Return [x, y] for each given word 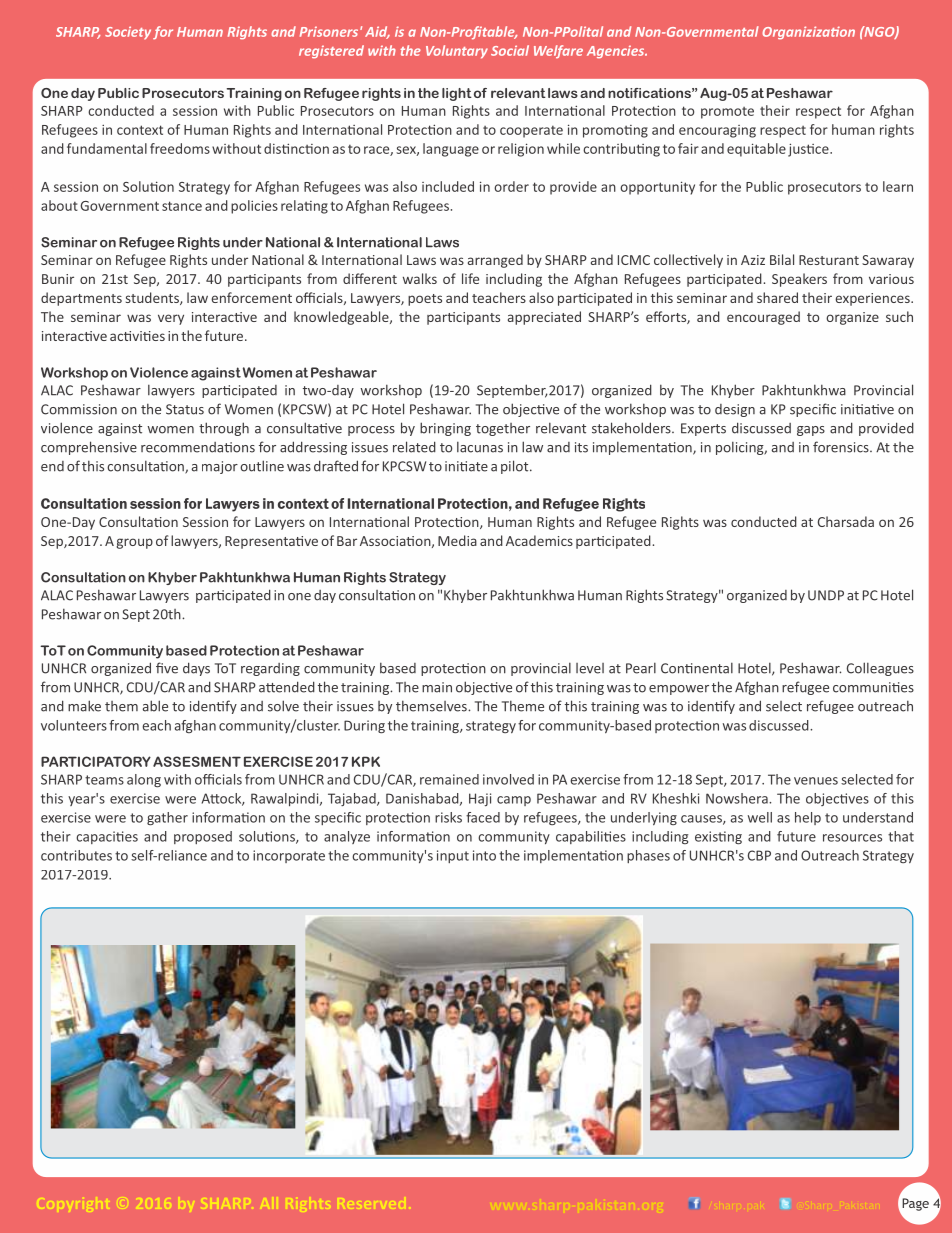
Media [457, 540]
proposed [203, 837]
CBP [759, 855]
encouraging [717, 131]
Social [510, 50]
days [196, 669]
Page [915, 1204]
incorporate [289, 856]
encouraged [763, 318]
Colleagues [880, 669]
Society [128, 33]
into [484, 855]
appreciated [544, 318]
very [171, 319]
